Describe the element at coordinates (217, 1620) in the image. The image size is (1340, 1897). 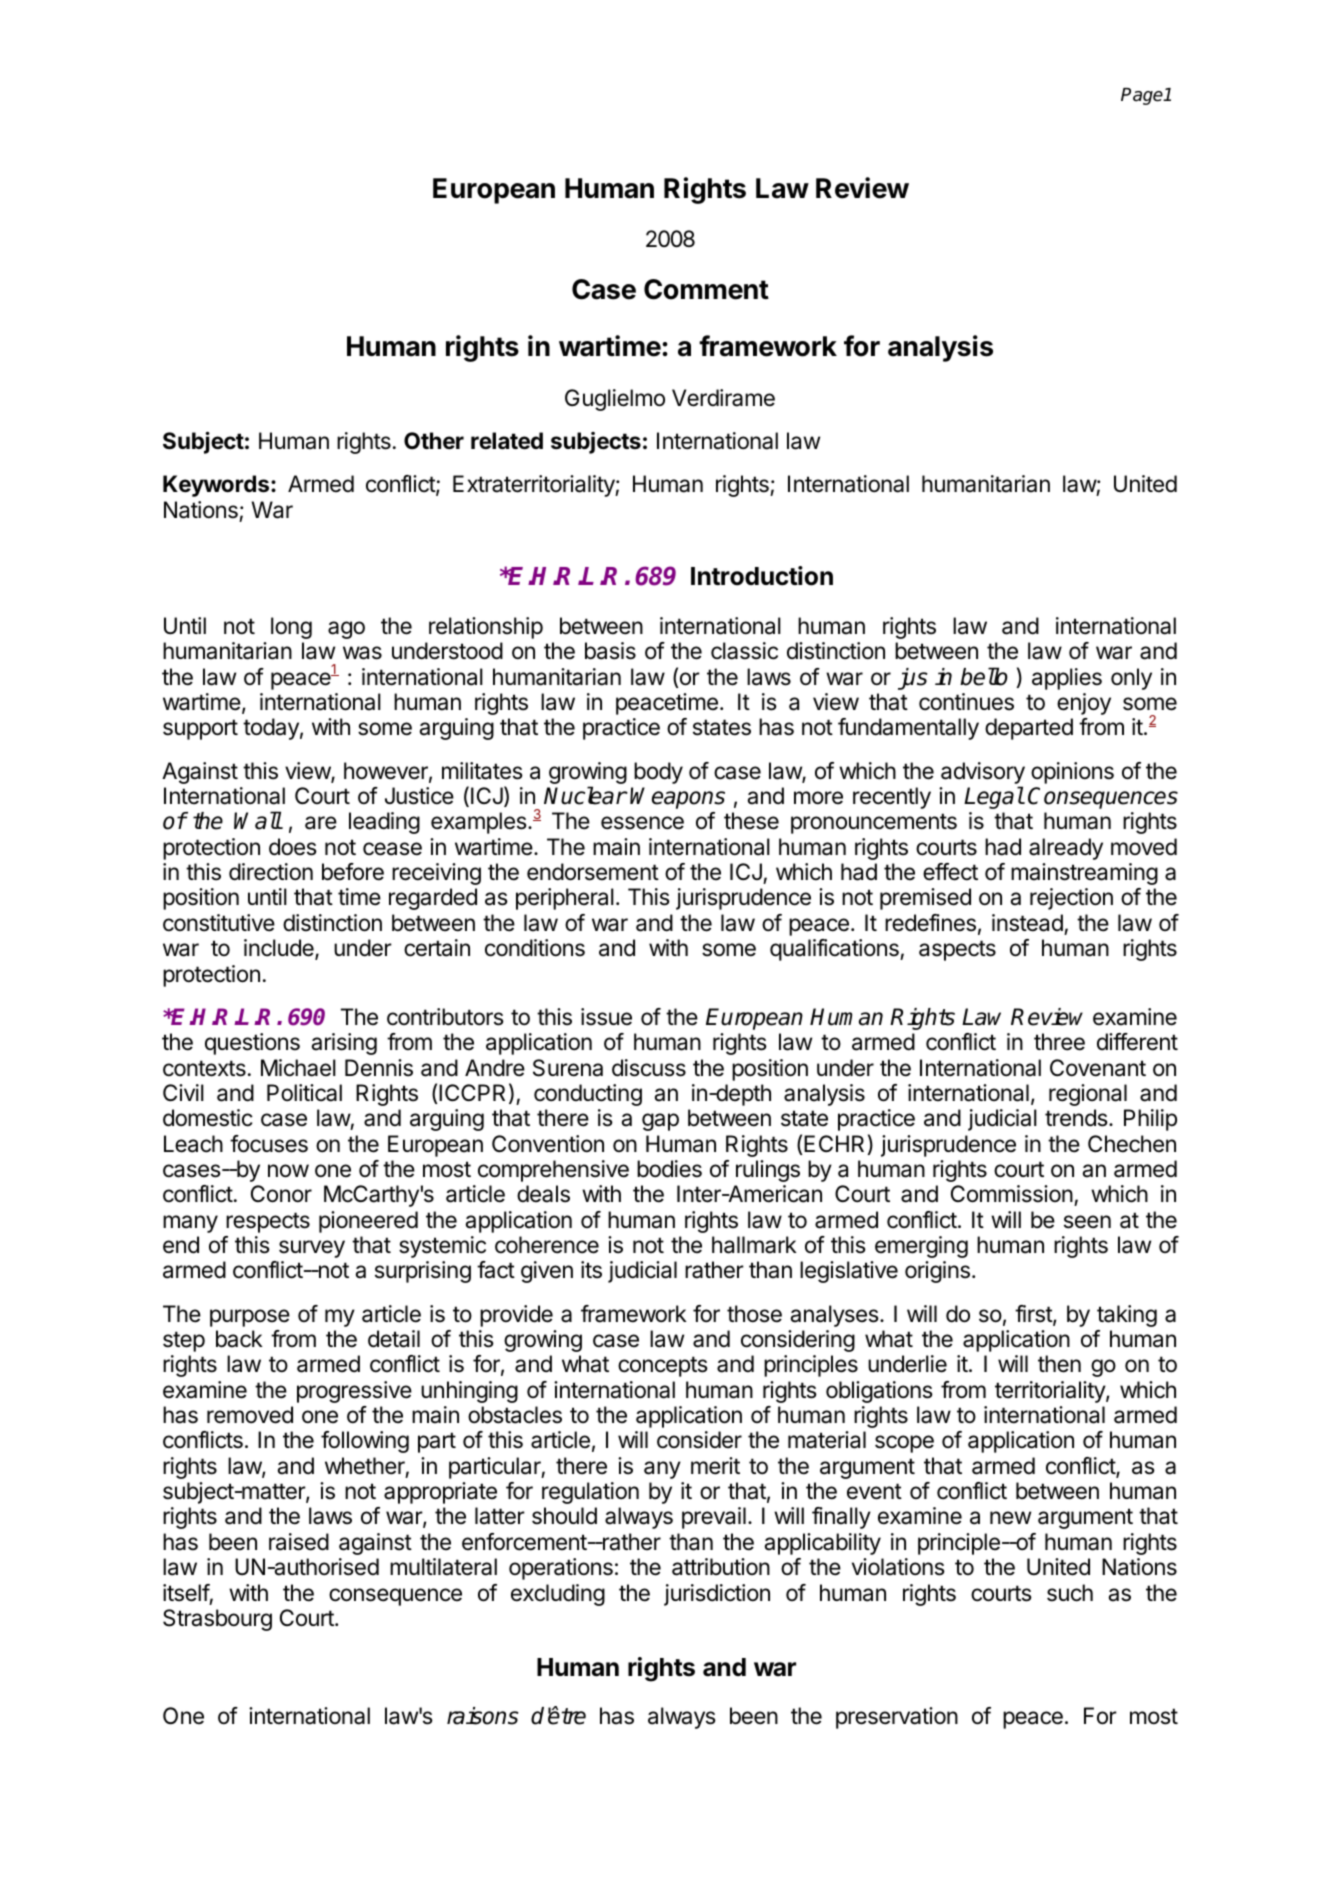
I see `Strasbourg` at that location.
